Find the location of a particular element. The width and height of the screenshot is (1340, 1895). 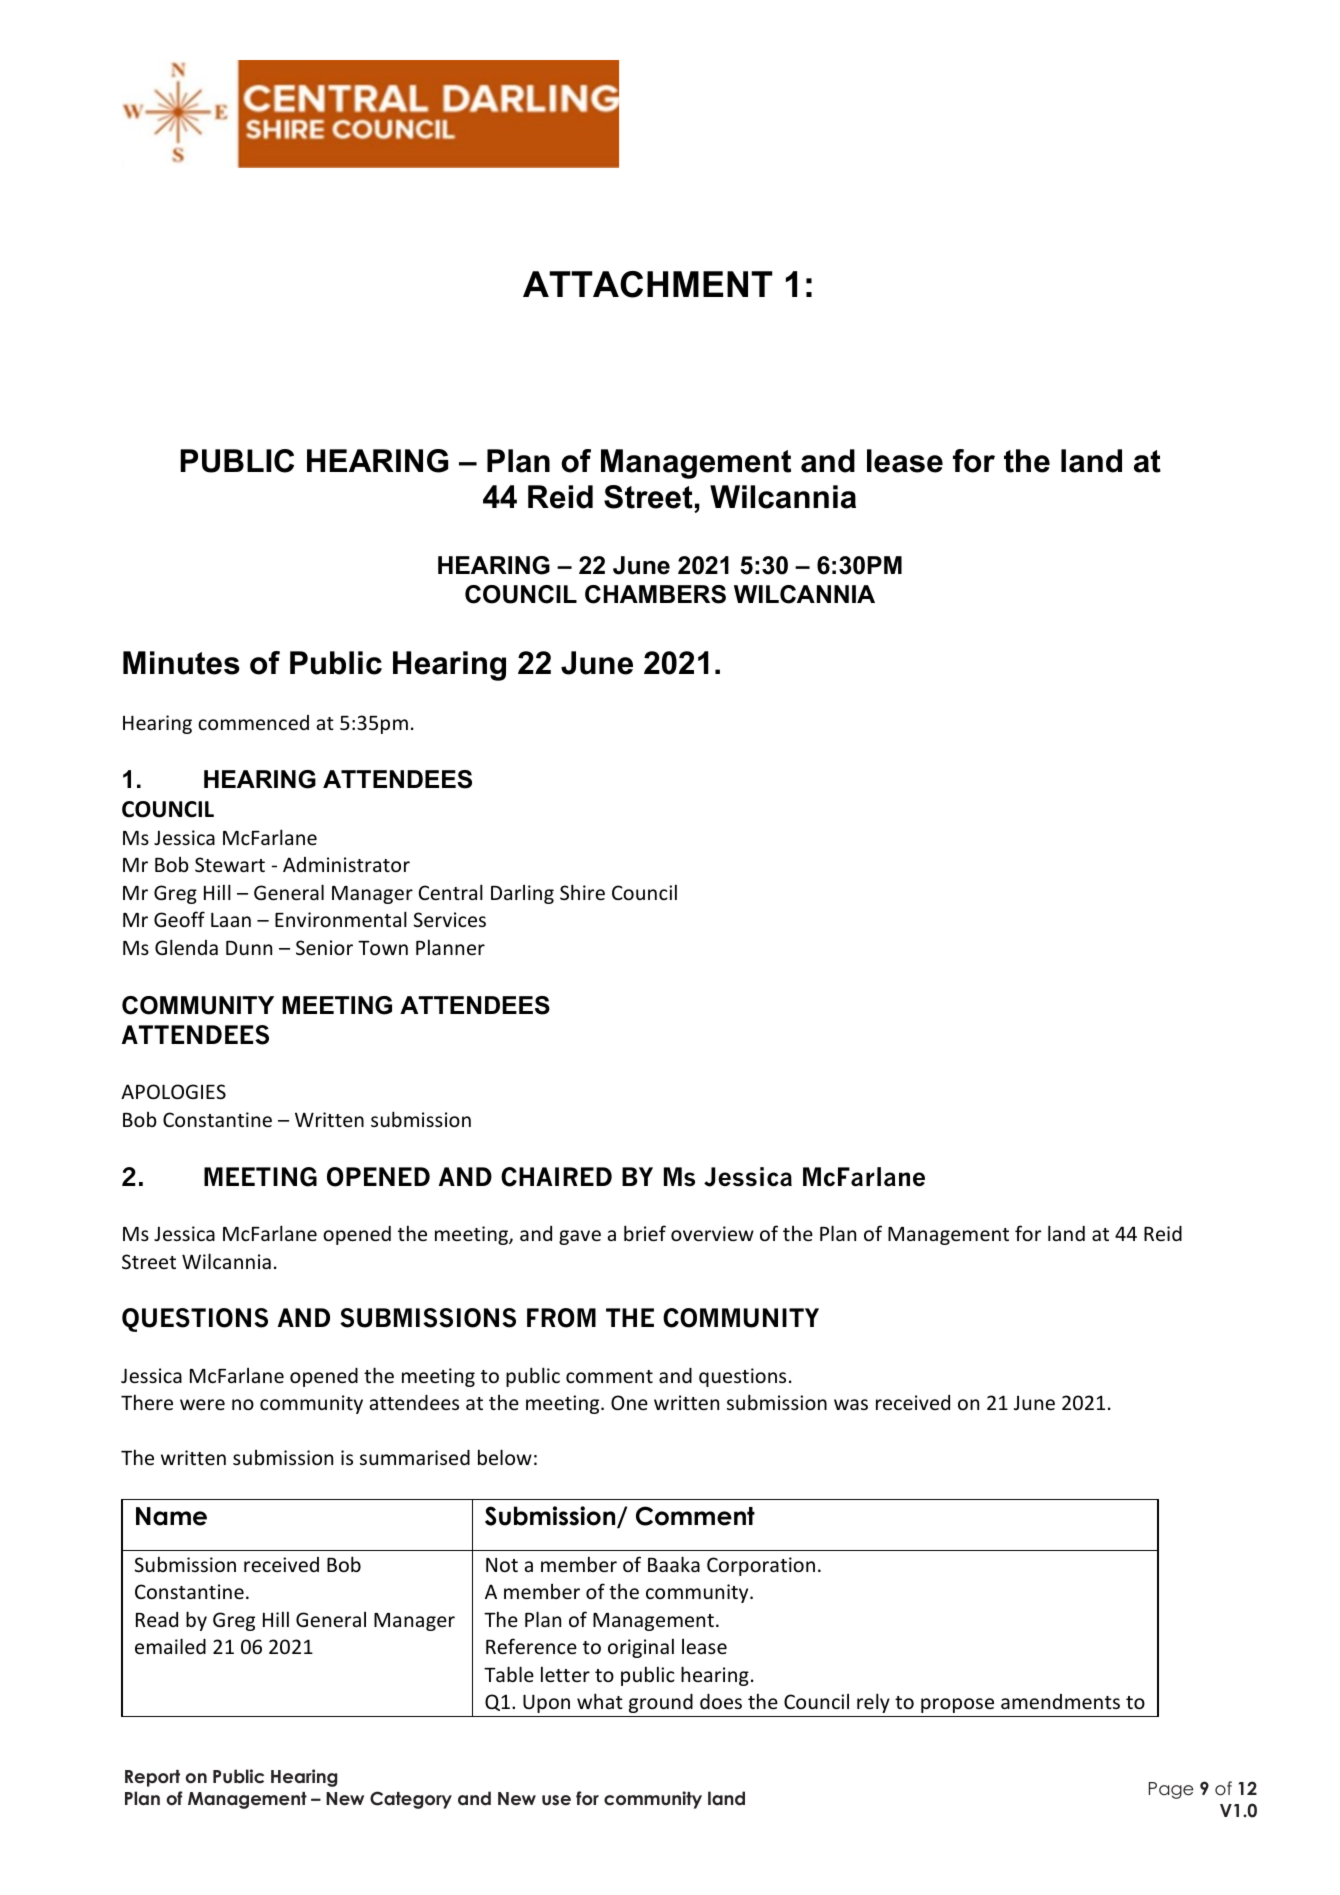

Shire is located at coordinates (582, 892).
